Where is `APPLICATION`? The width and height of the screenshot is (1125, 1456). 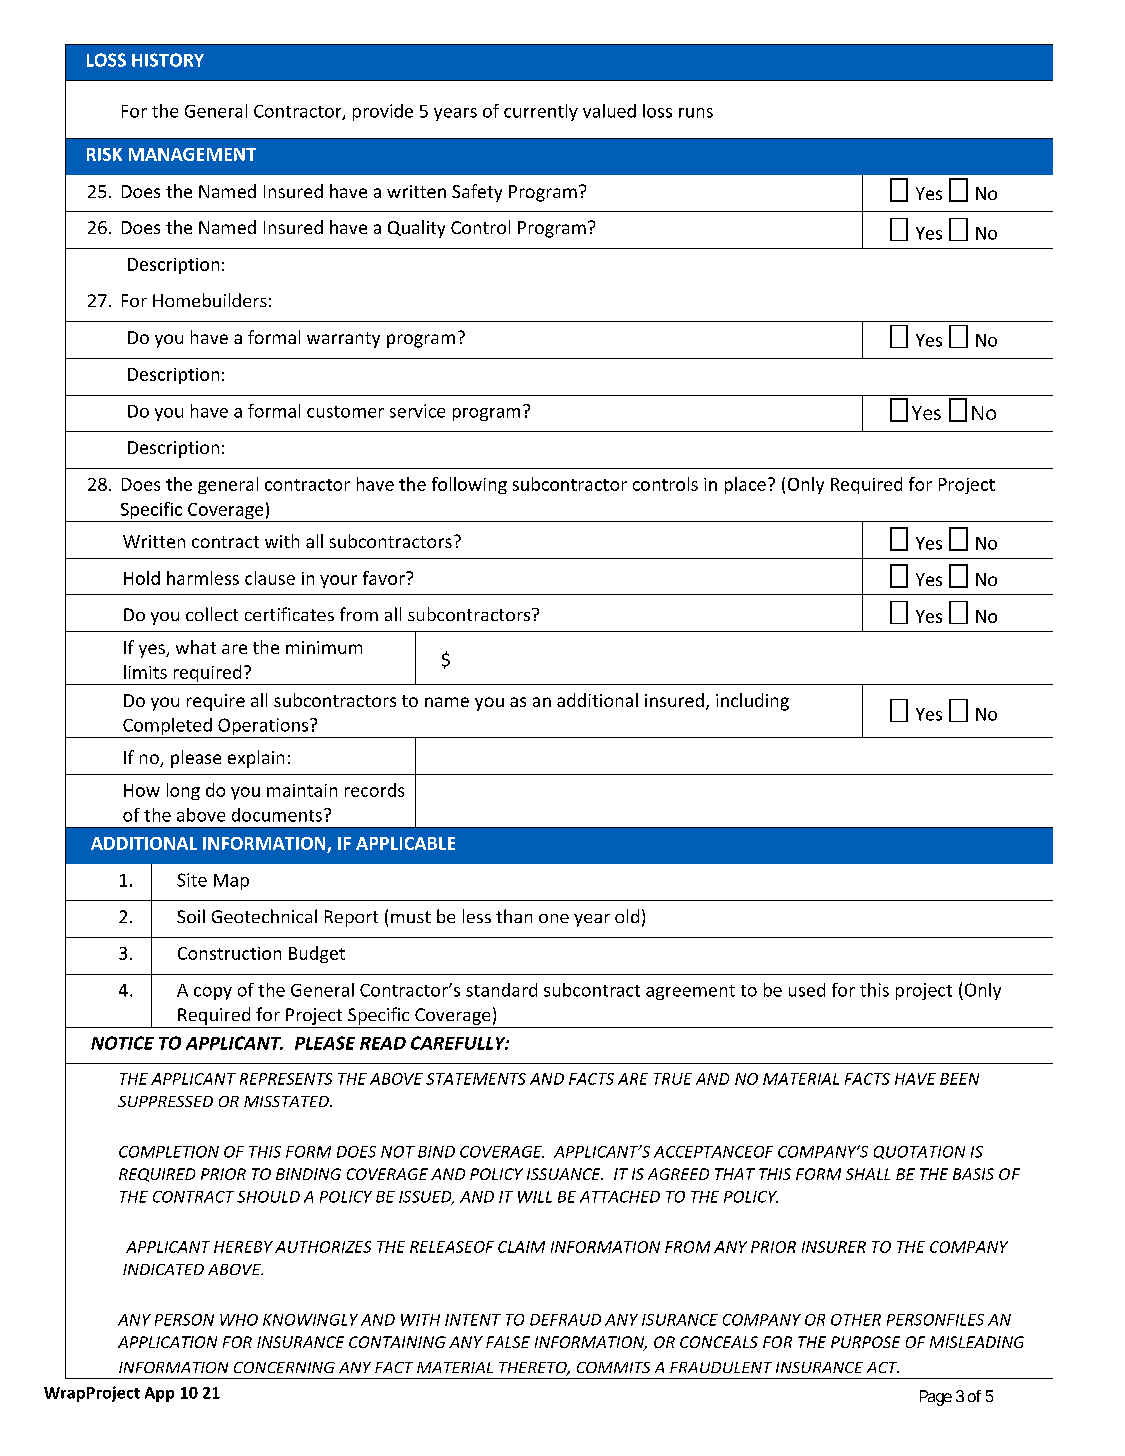
APPLICATION is located at coordinates (167, 1342).
